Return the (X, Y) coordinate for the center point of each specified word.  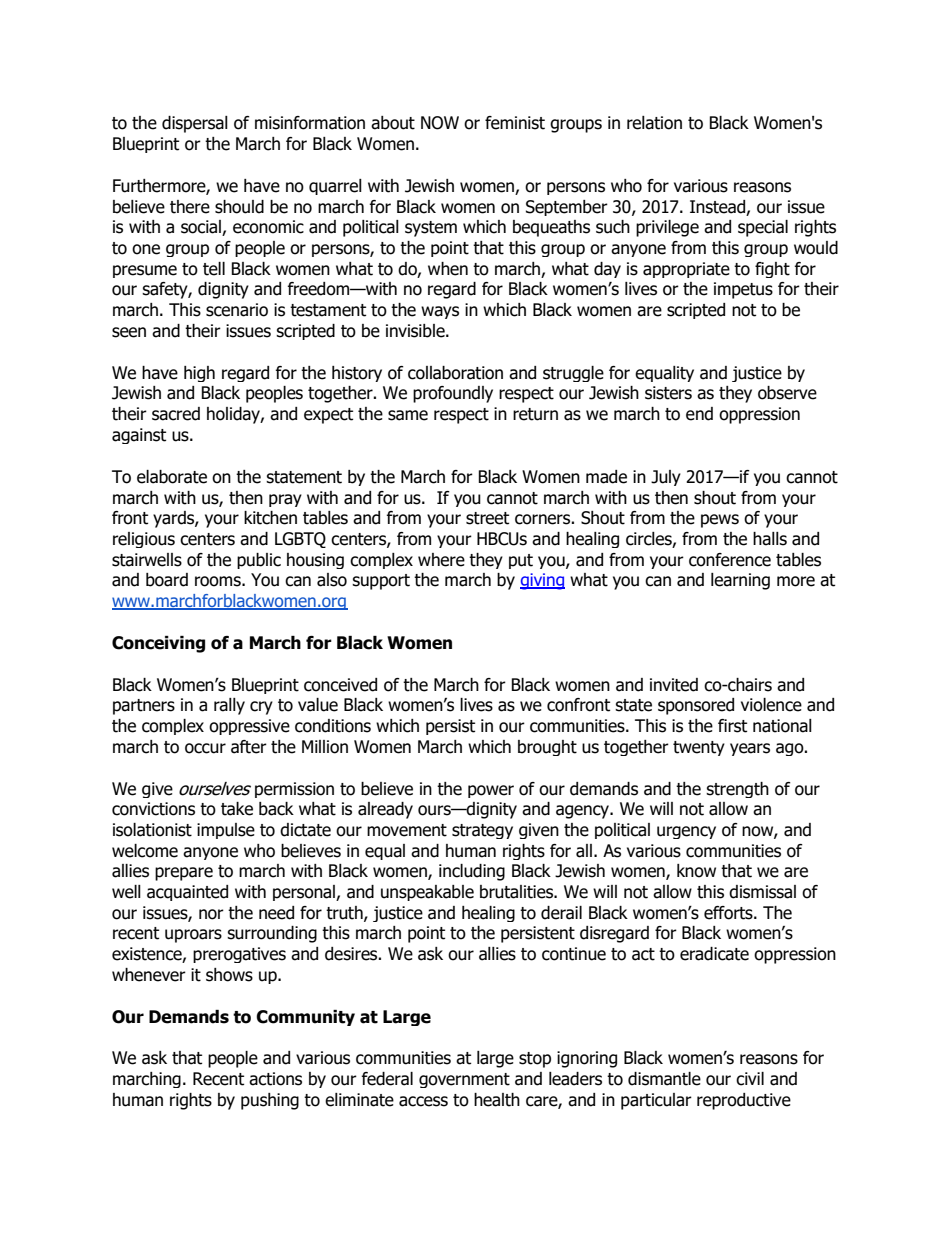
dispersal (195, 124)
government (464, 1080)
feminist (515, 123)
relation (654, 123)
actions (275, 1079)
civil (750, 1079)
